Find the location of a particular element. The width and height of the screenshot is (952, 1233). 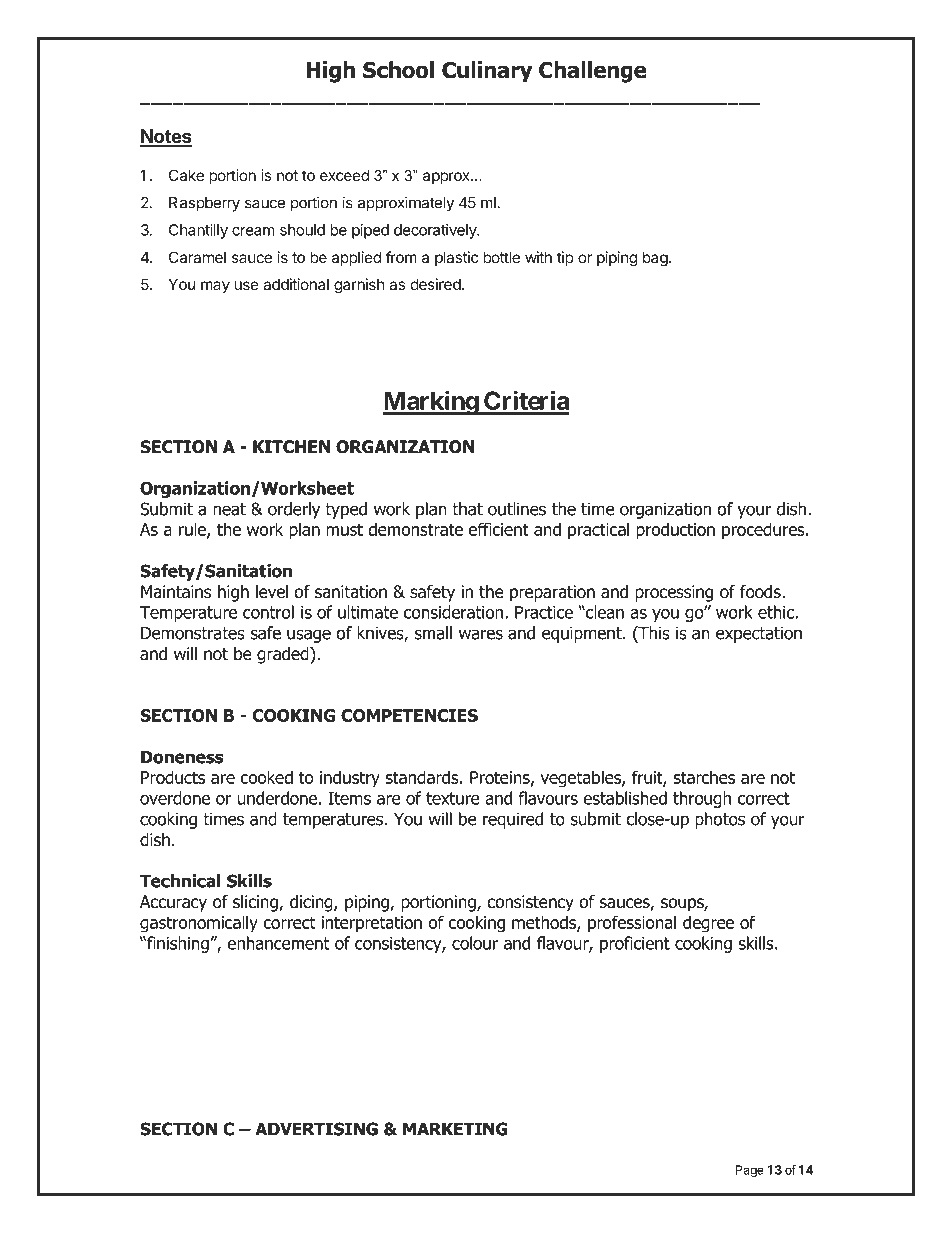

that is located at coordinates (467, 509).
